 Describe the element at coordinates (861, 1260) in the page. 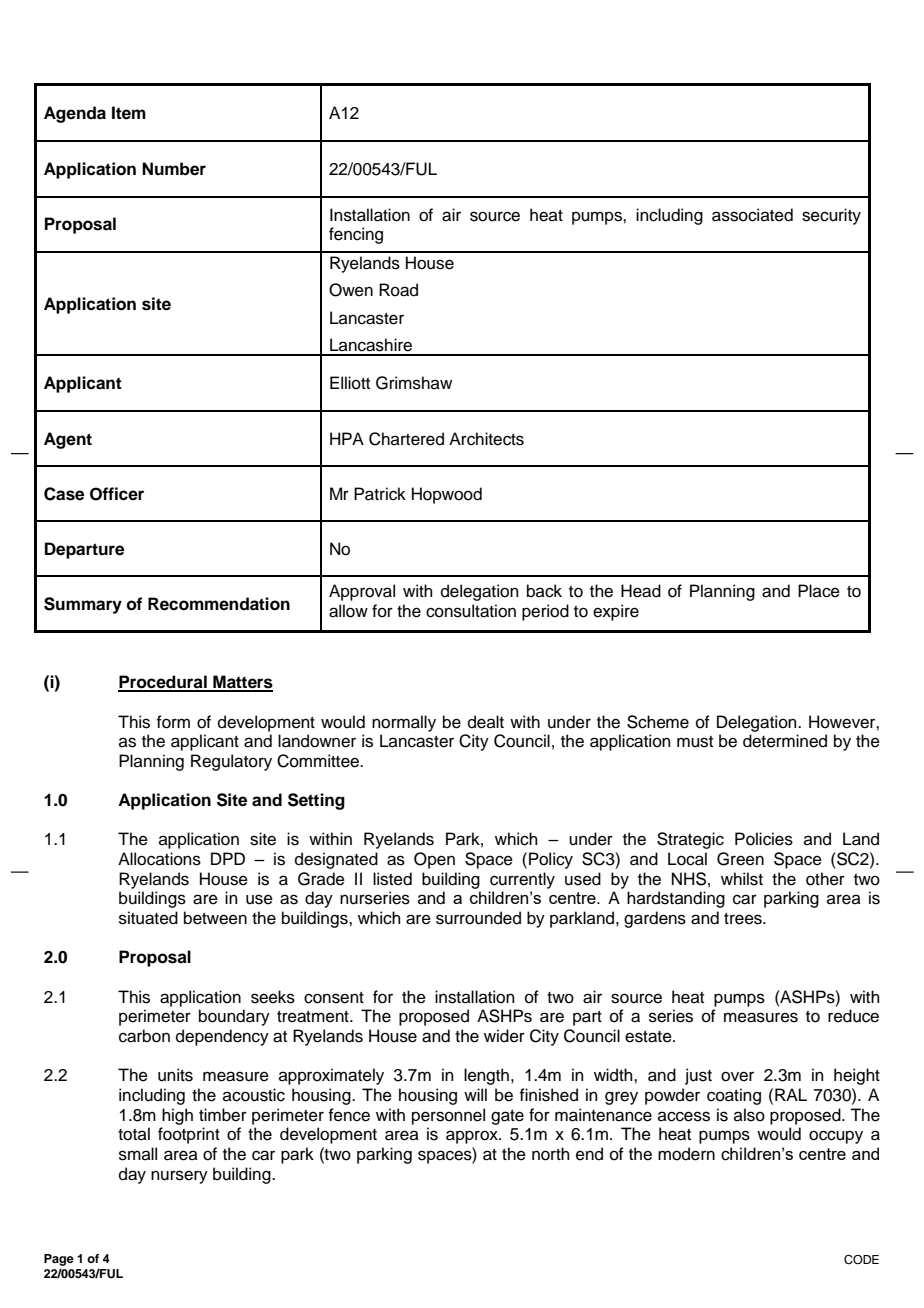

I see `CODE` at that location.
